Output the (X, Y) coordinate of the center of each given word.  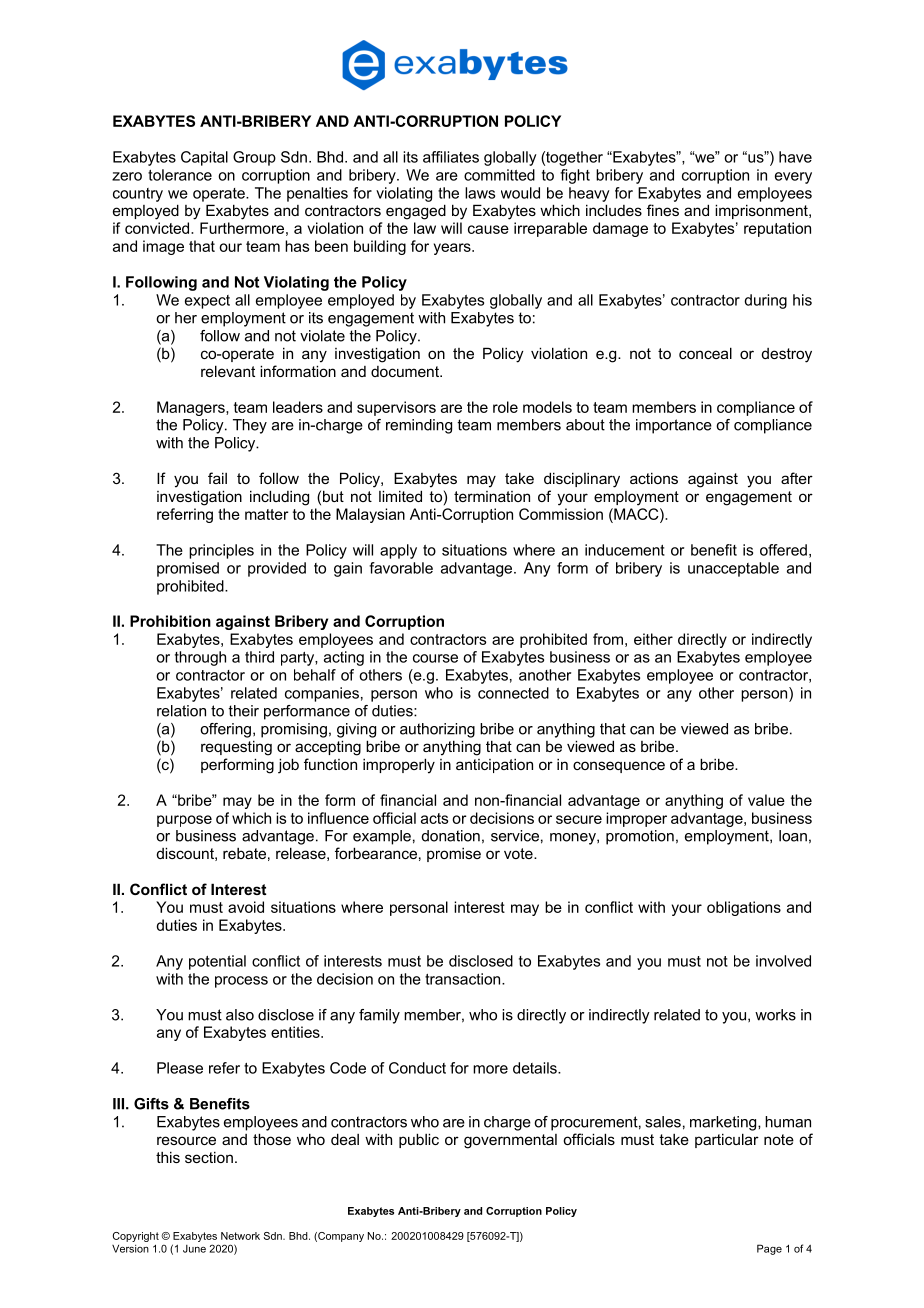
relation (181, 711)
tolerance (180, 175)
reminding (419, 426)
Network (240, 1236)
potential (217, 962)
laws (480, 193)
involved (783, 961)
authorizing (437, 730)
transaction (464, 979)
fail (217, 478)
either (653, 639)
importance (674, 426)
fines (663, 210)
